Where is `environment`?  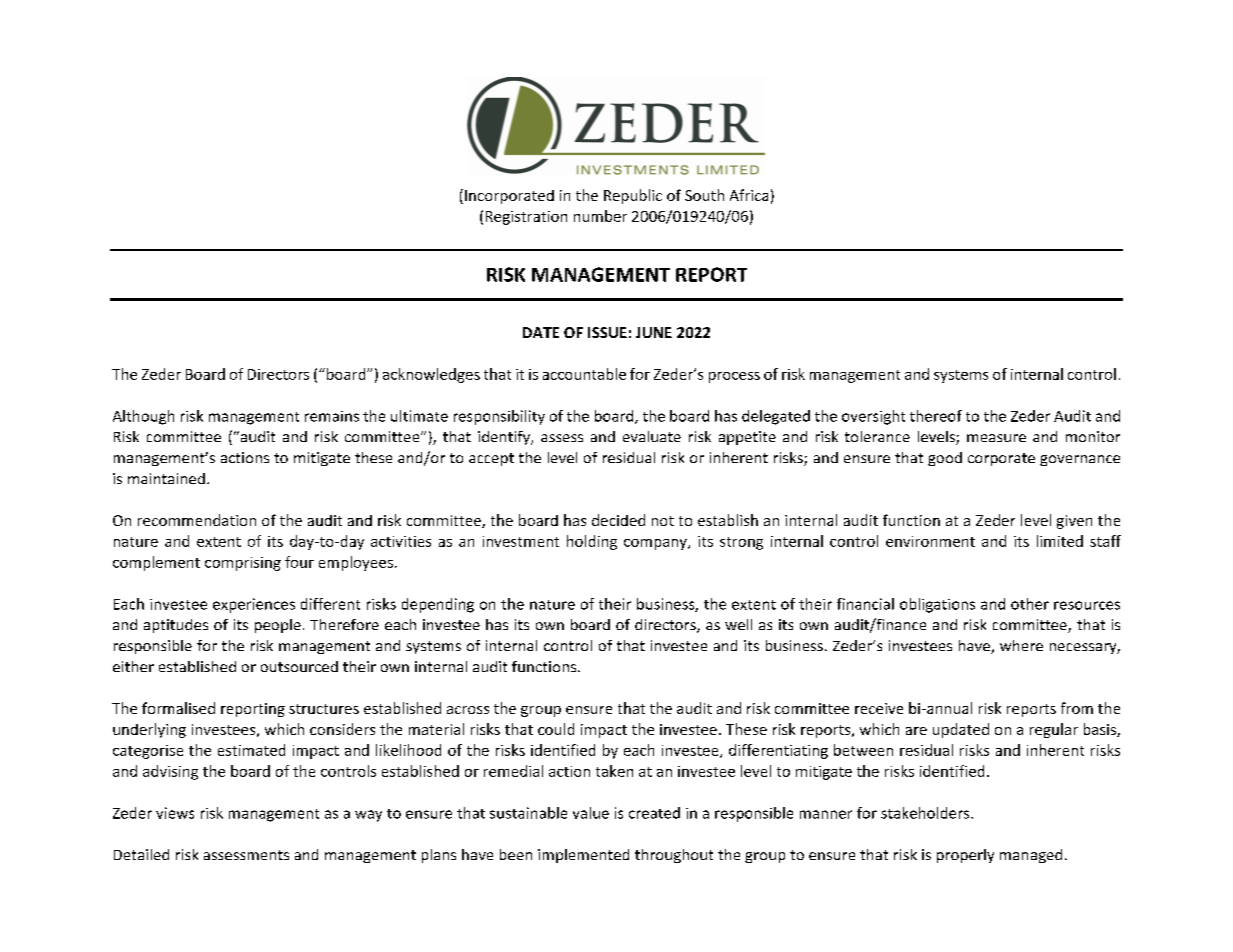
environment is located at coordinates (930, 541).
